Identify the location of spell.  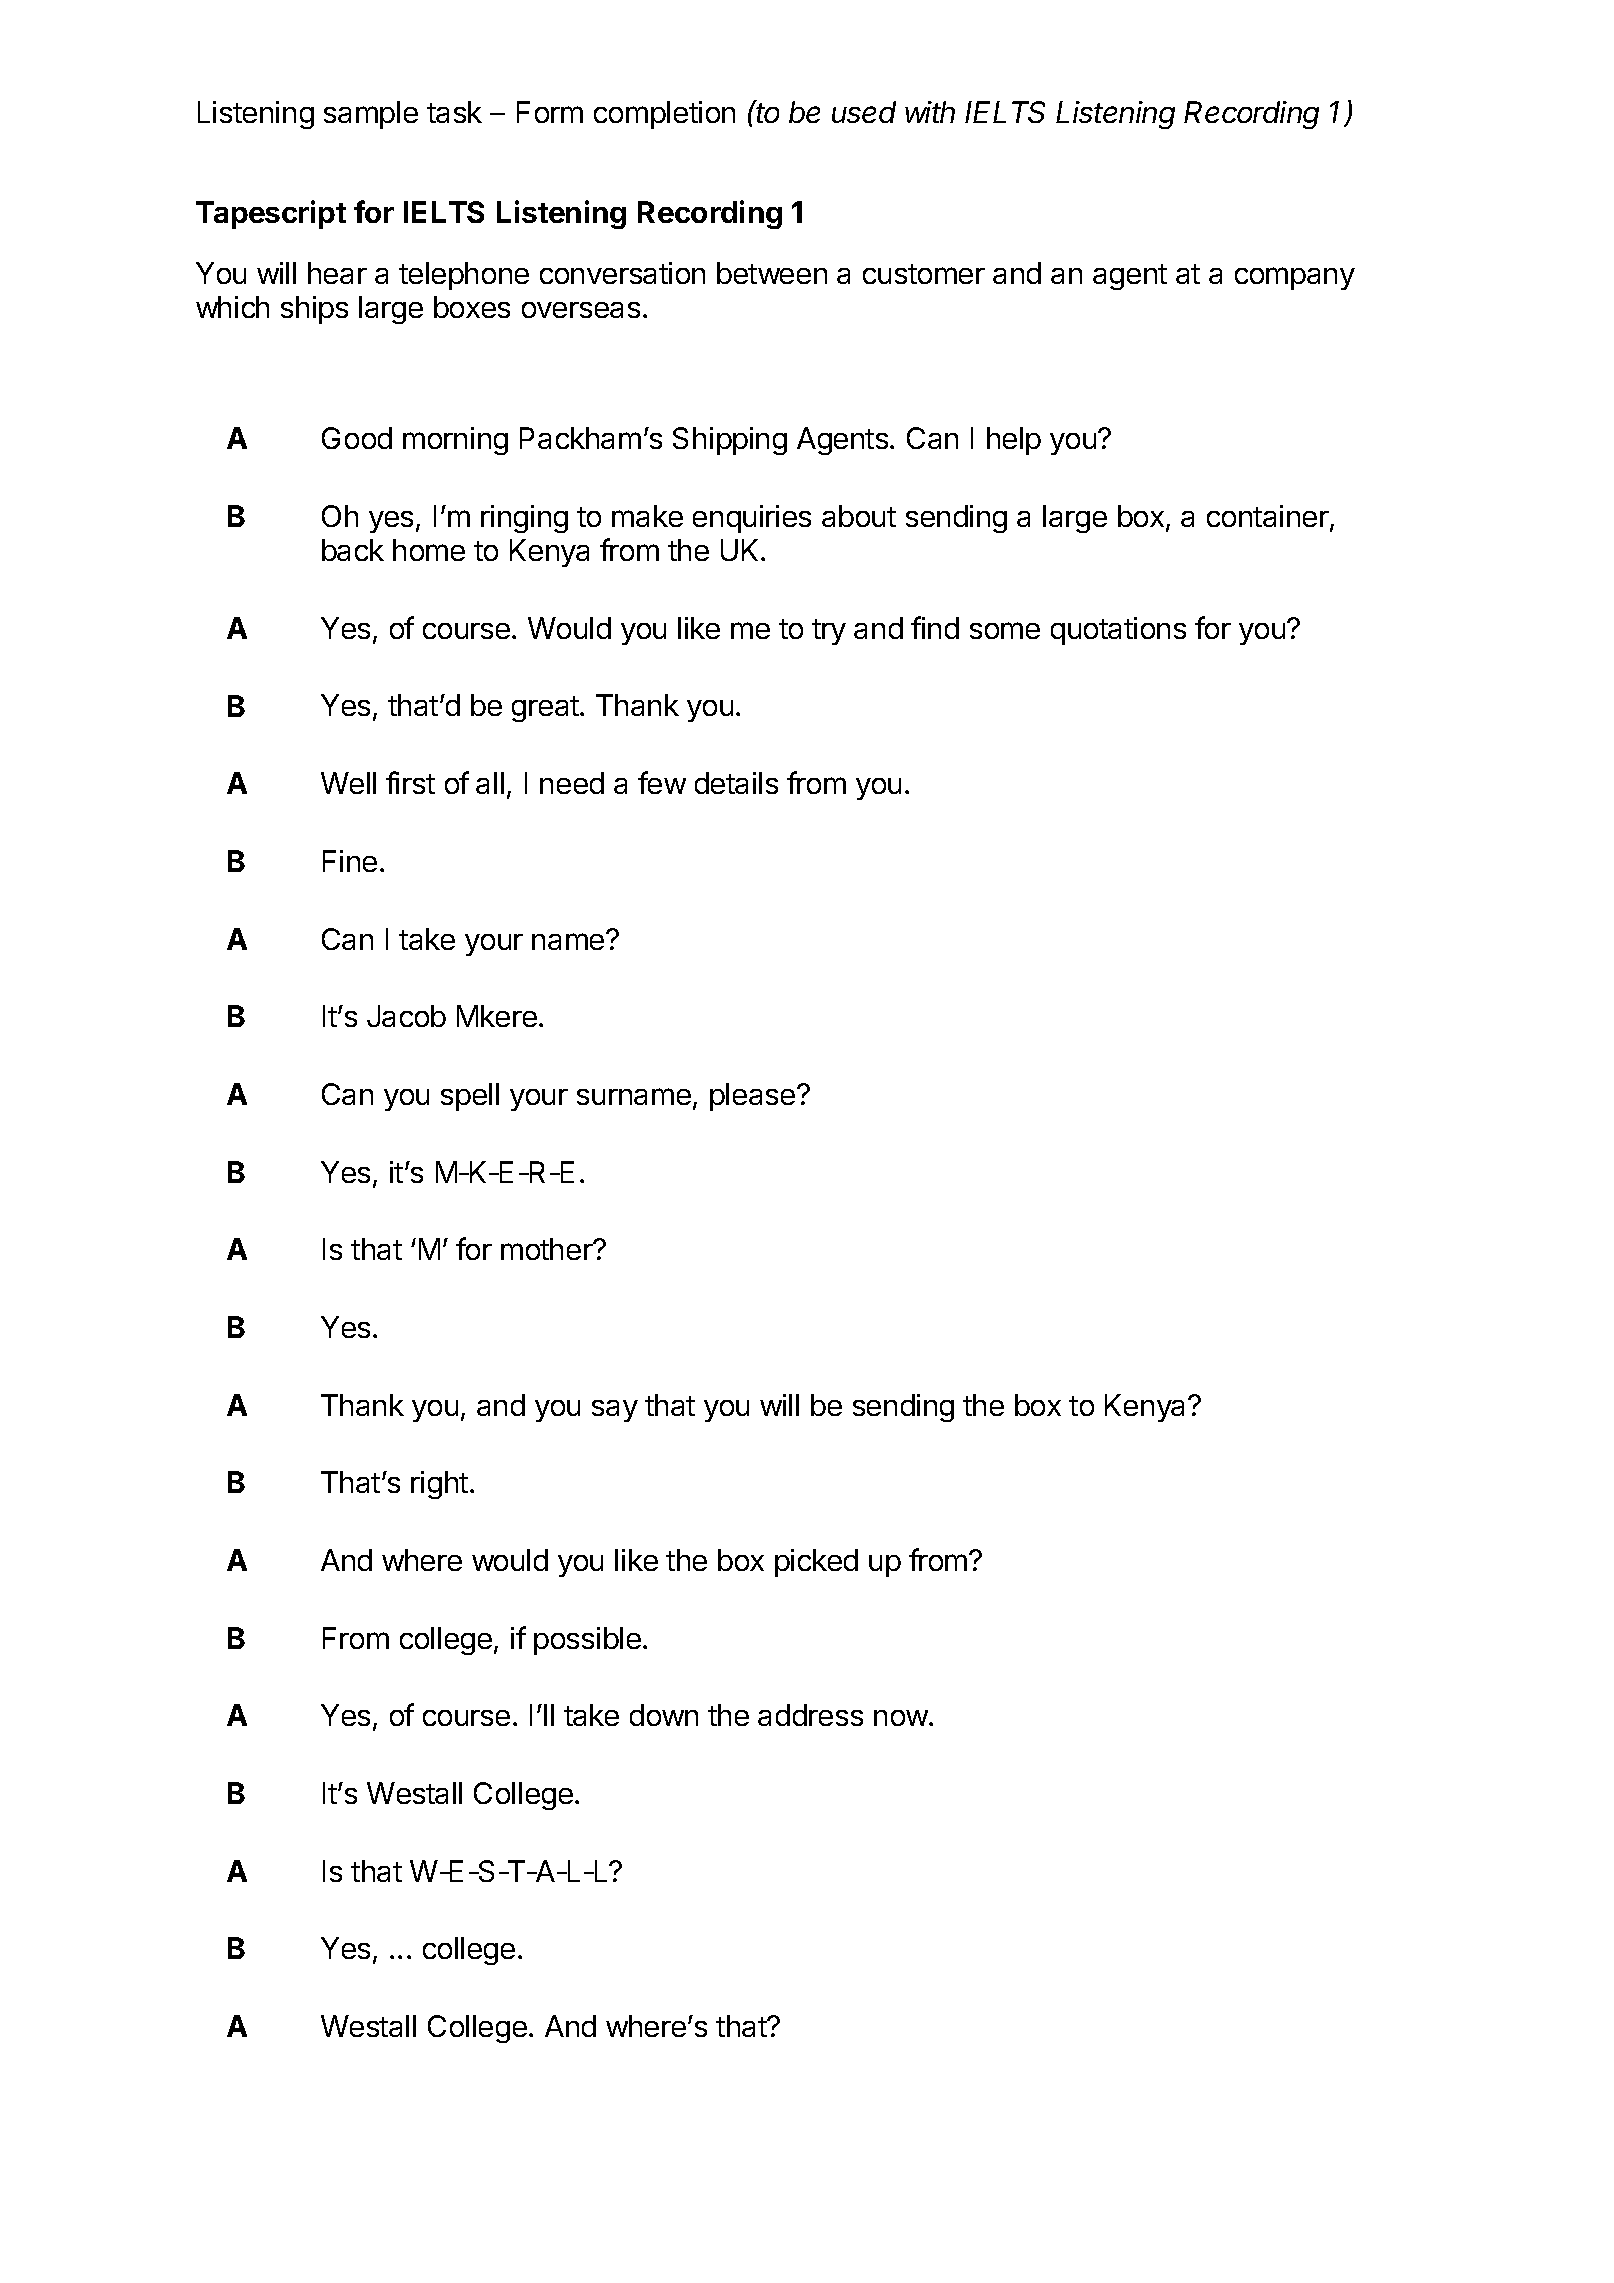
(470, 1097).
